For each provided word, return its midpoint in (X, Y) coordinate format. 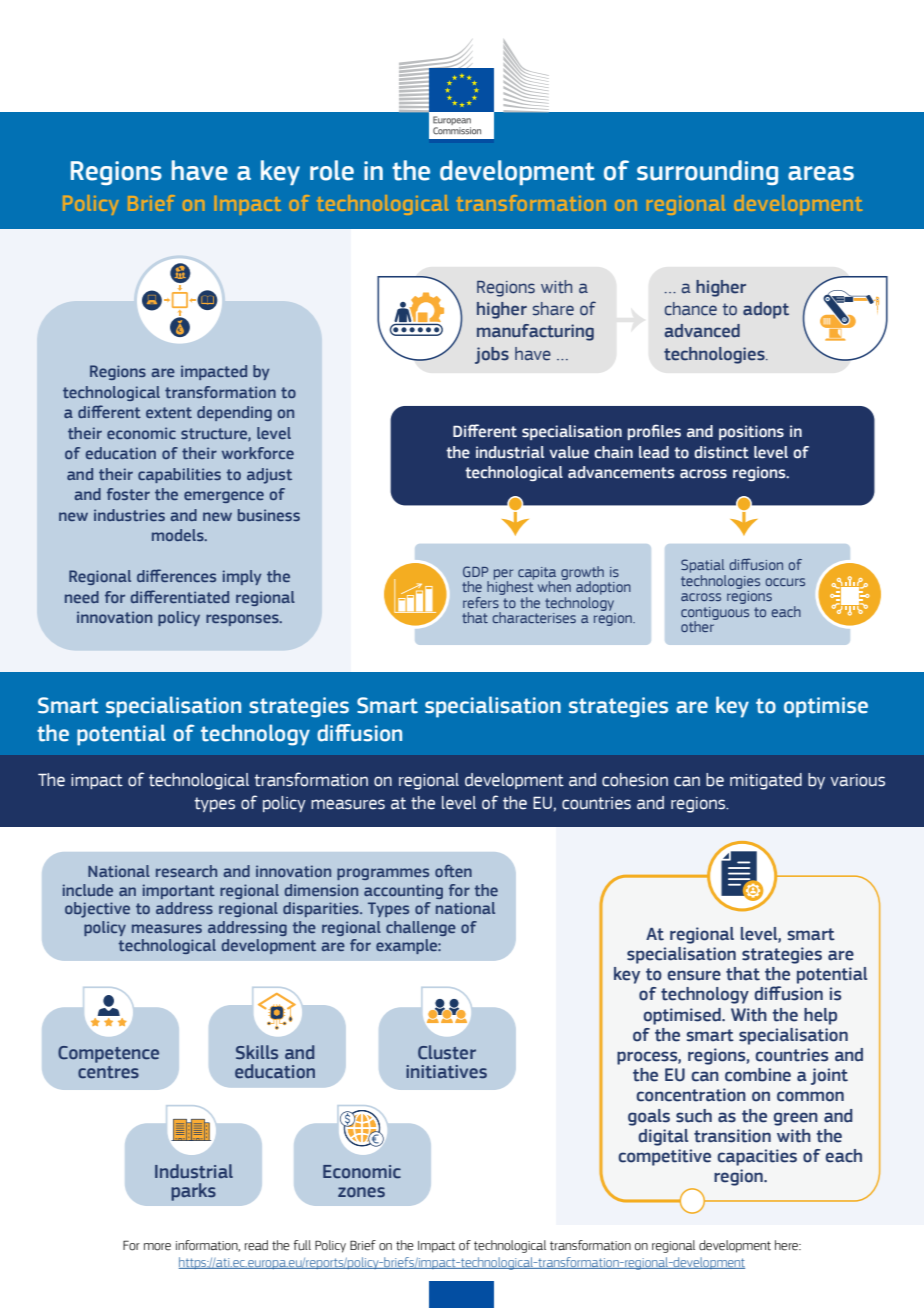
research (186, 871)
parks (193, 1192)
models (179, 535)
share (553, 309)
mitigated (766, 781)
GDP (475, 571)
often (453, 871)
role (332, 170)
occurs (785, 582)
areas (821, 173)
